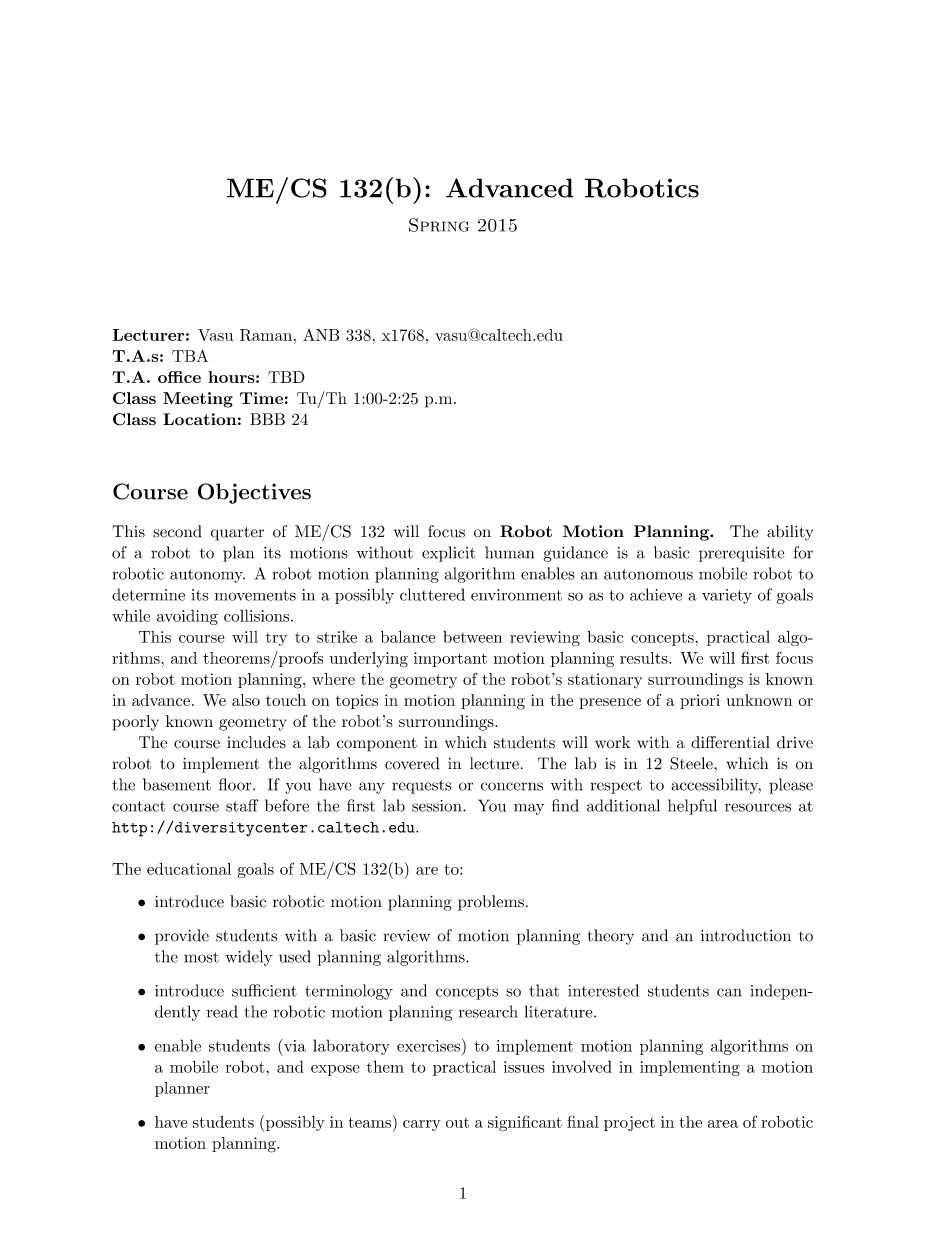 This page has height=1233, width=952. What do you see at coordinates (295, 1046) in the page?
I see `via` at bounding box center [295, 1046].
